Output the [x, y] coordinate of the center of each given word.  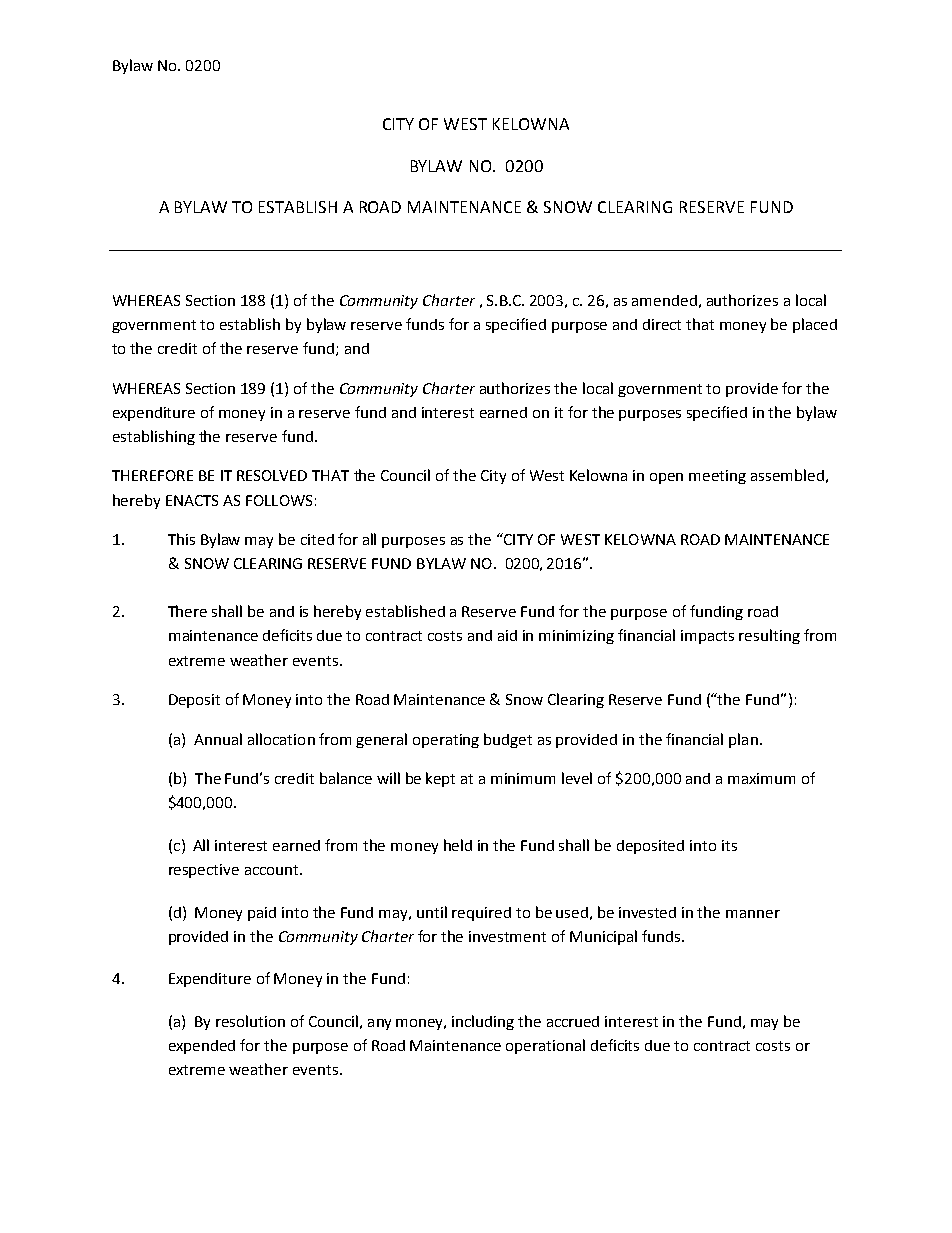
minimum [523, 778]
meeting [717, 477]
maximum [761, 778]
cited [317, 539]
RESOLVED [272, 475]
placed [815, 325]
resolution [250, 1021]
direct [662, 324]
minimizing [576, 637]
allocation [281, 739]
